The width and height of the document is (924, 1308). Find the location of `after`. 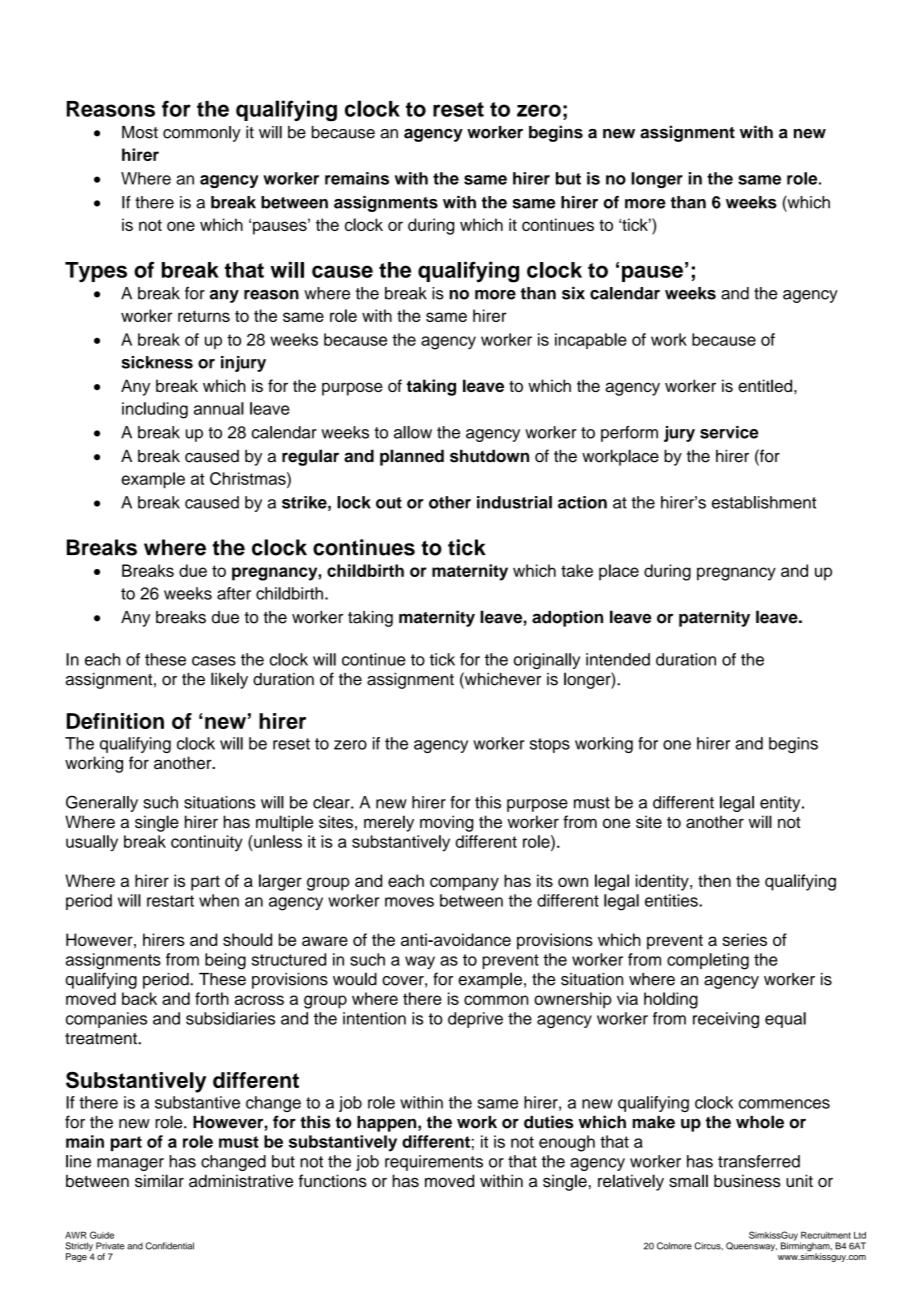

after is located at coordinates (234, 593).
